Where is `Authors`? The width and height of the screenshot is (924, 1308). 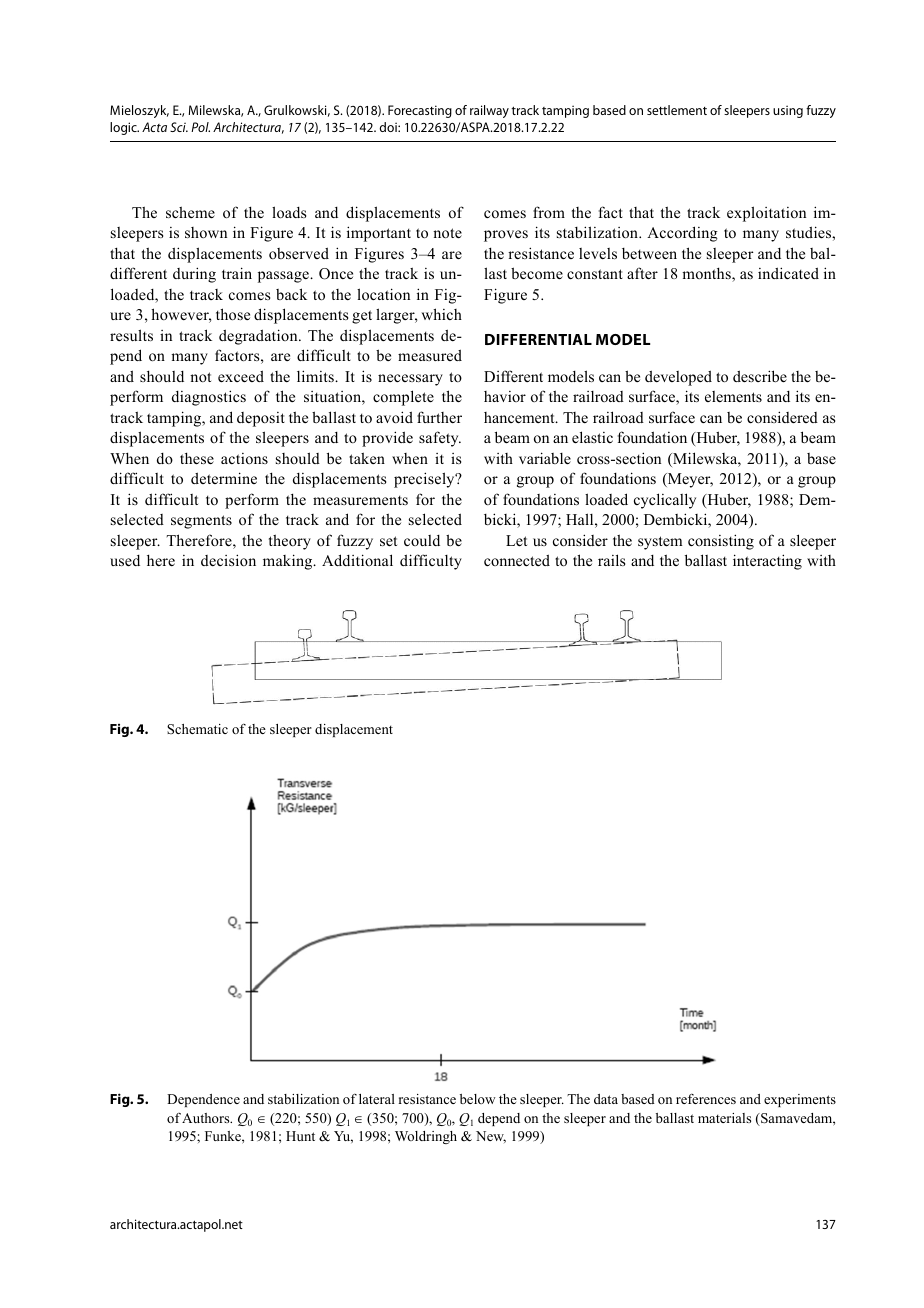 Authors is located at coordinates (207, 1118).
